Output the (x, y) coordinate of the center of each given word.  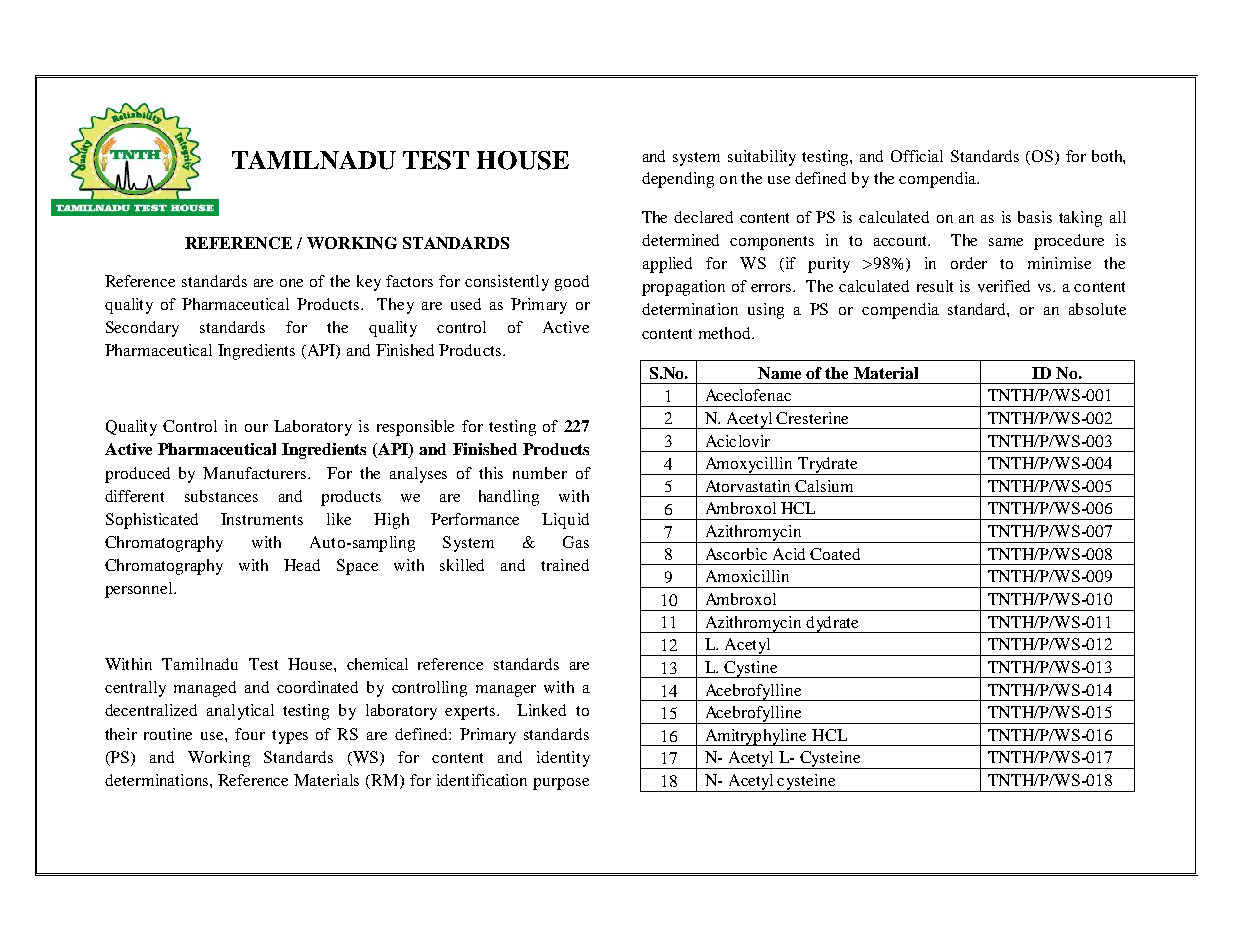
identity (563, 759)
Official (917, 156)
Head (302, 565)
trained (565, 565)
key (369, 283)
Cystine (751, 669)
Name (779, 373)
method (726, 333)
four (250, 734)
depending (678, 180)
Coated (835, 554)
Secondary (142, 329)
